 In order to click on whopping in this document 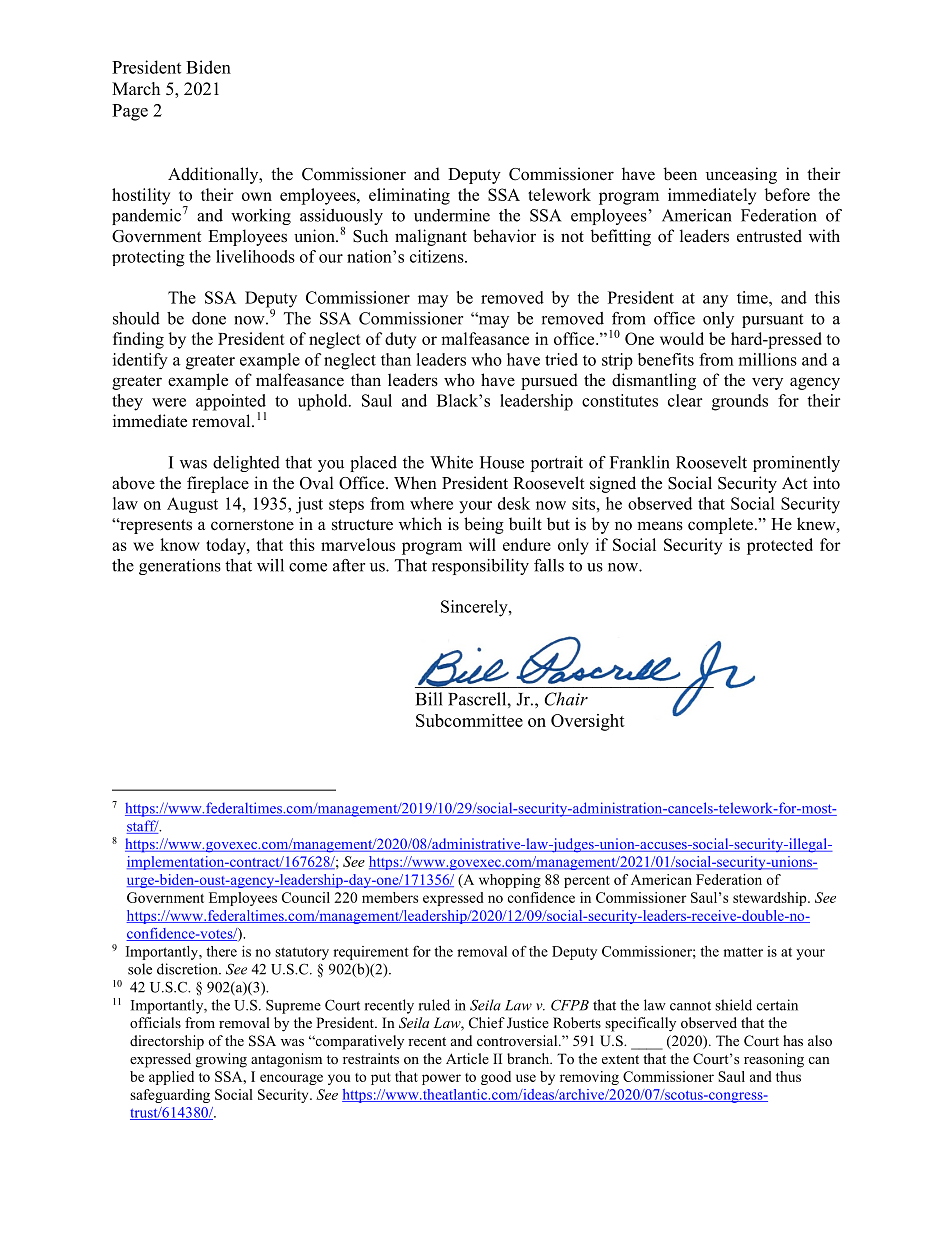, I will do `click(510, 881)`.
